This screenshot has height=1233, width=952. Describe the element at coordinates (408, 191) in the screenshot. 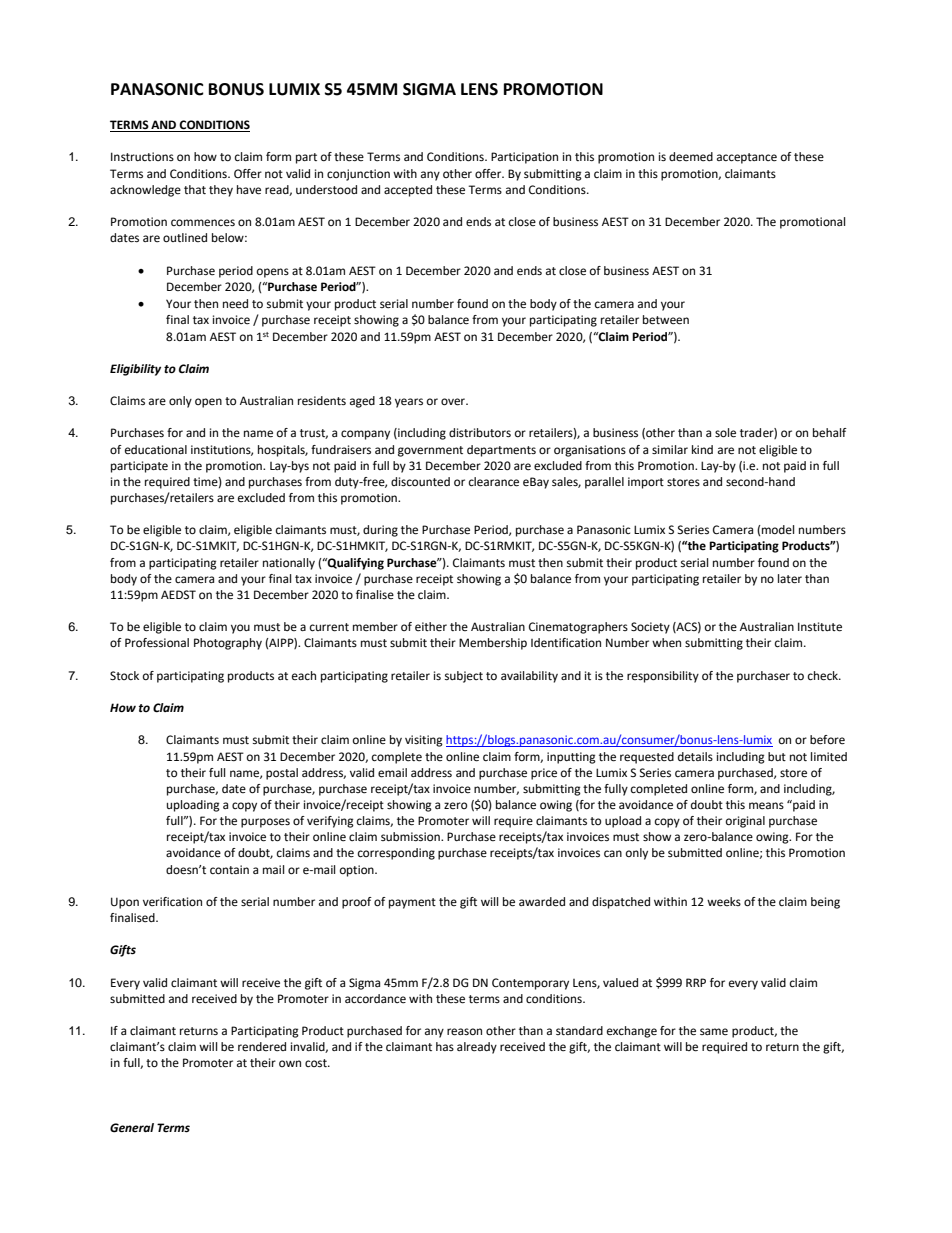

I see `accepted` at that location.
